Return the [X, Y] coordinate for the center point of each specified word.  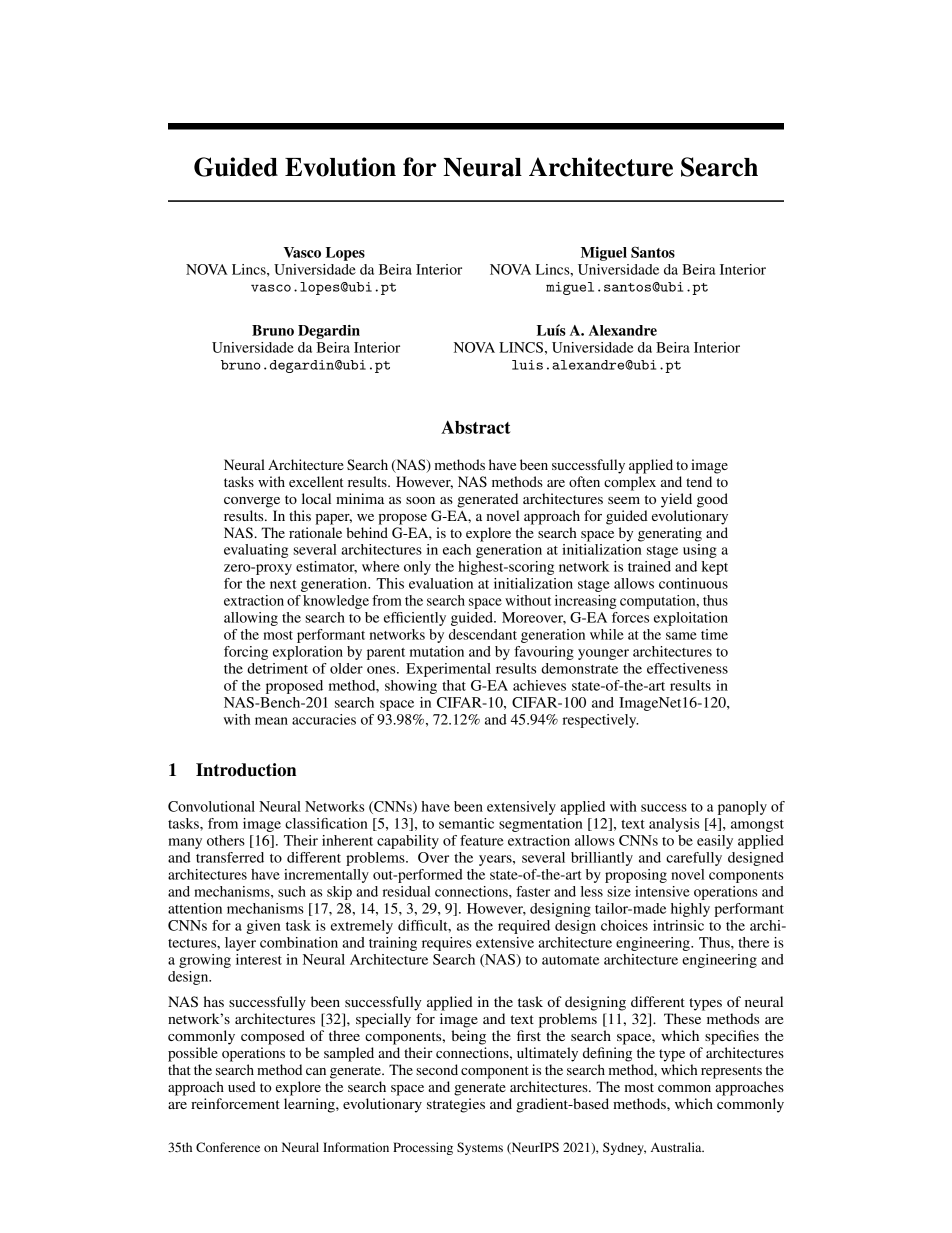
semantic [466, 823]
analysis [674, 825]
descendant [483, 634]
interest [259, 959]
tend [699, 481]
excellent [316, 481]
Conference [228, 1147]
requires [447, 944]
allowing [251, 619]
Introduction [246, 770]
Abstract [476, 427]
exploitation [691, 619]
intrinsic [678, 925]
